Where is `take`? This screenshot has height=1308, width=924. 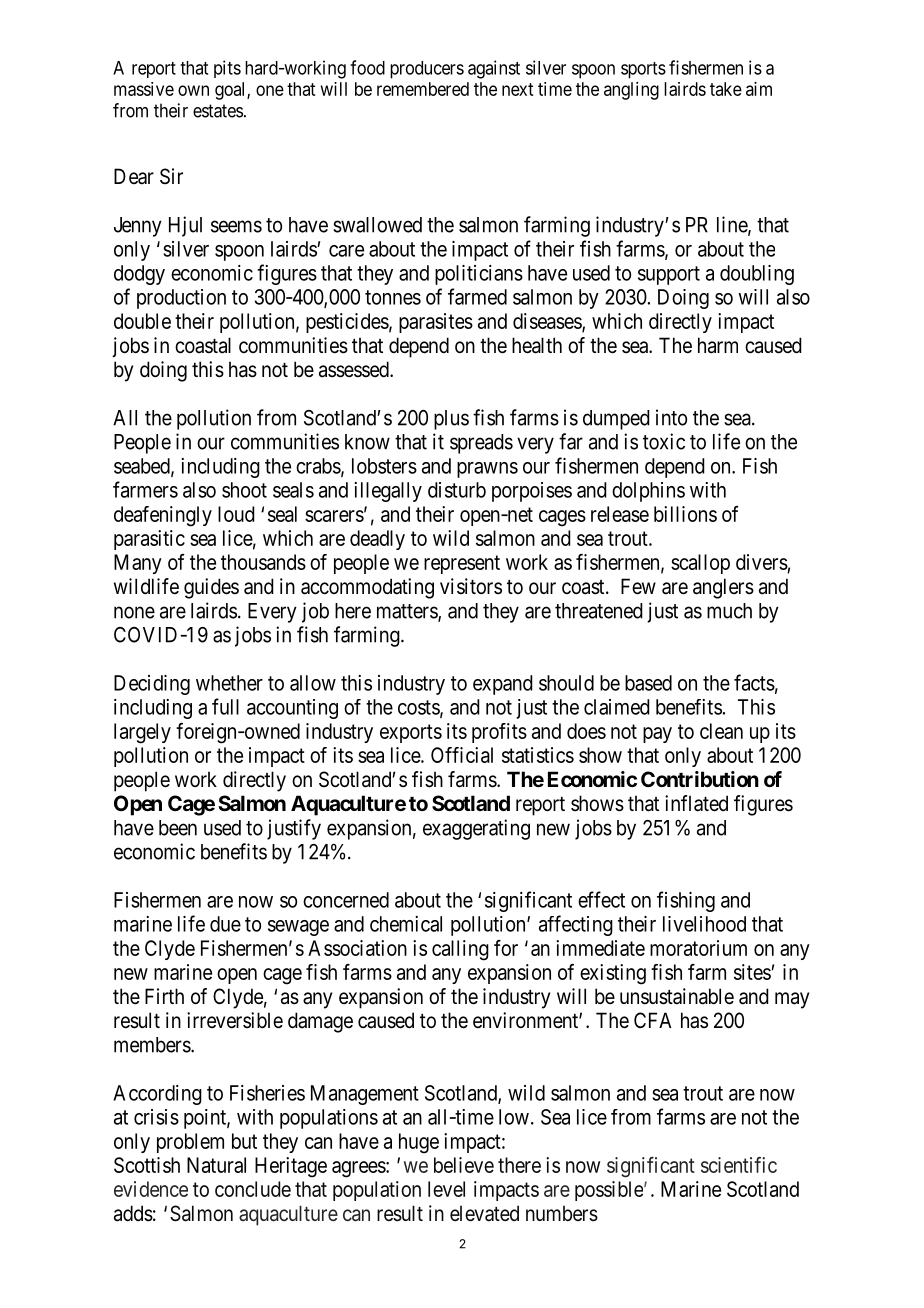
take is located at coordinates (726, 89).
